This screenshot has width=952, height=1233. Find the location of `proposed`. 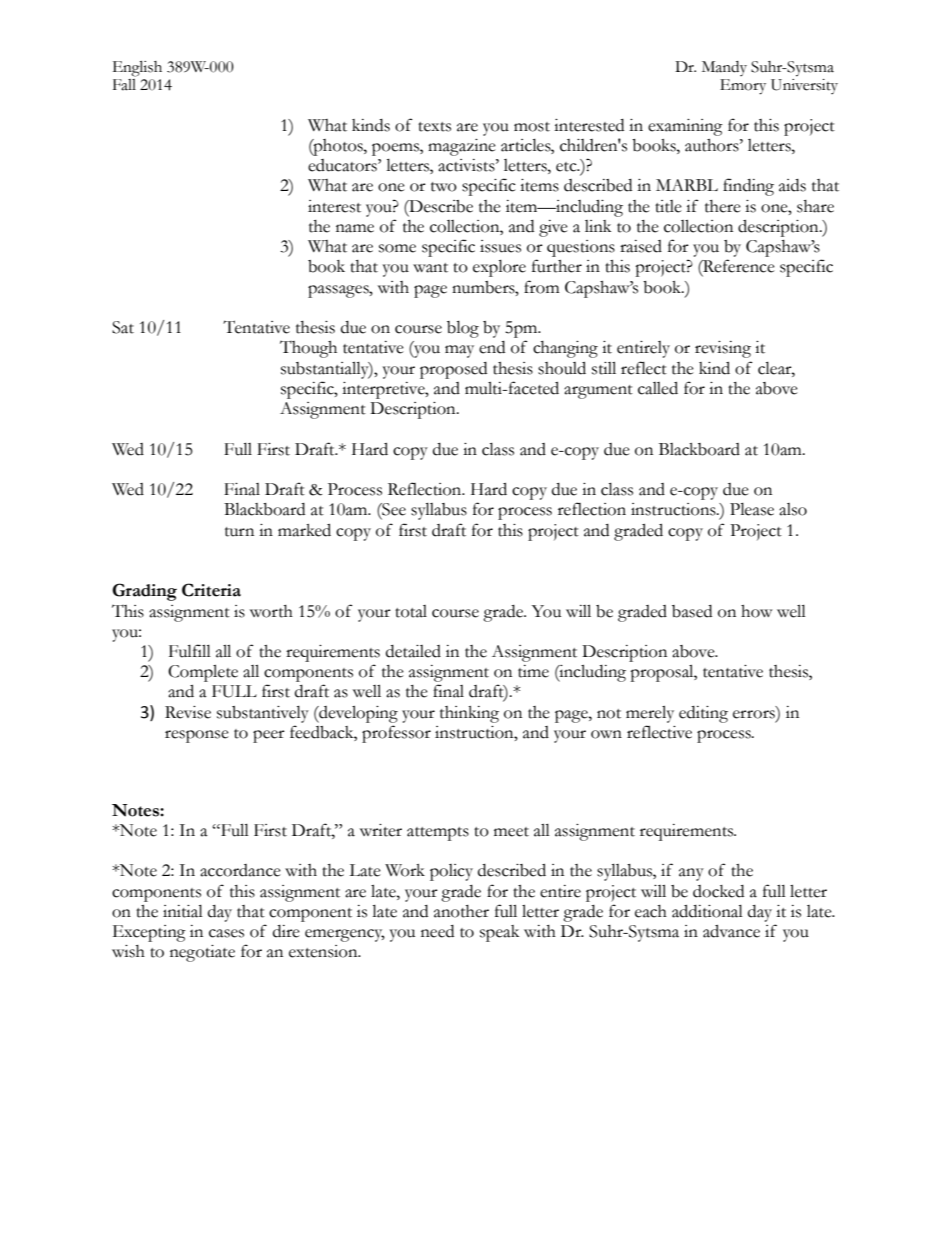

proposed is located at coordinates (453, 370).
